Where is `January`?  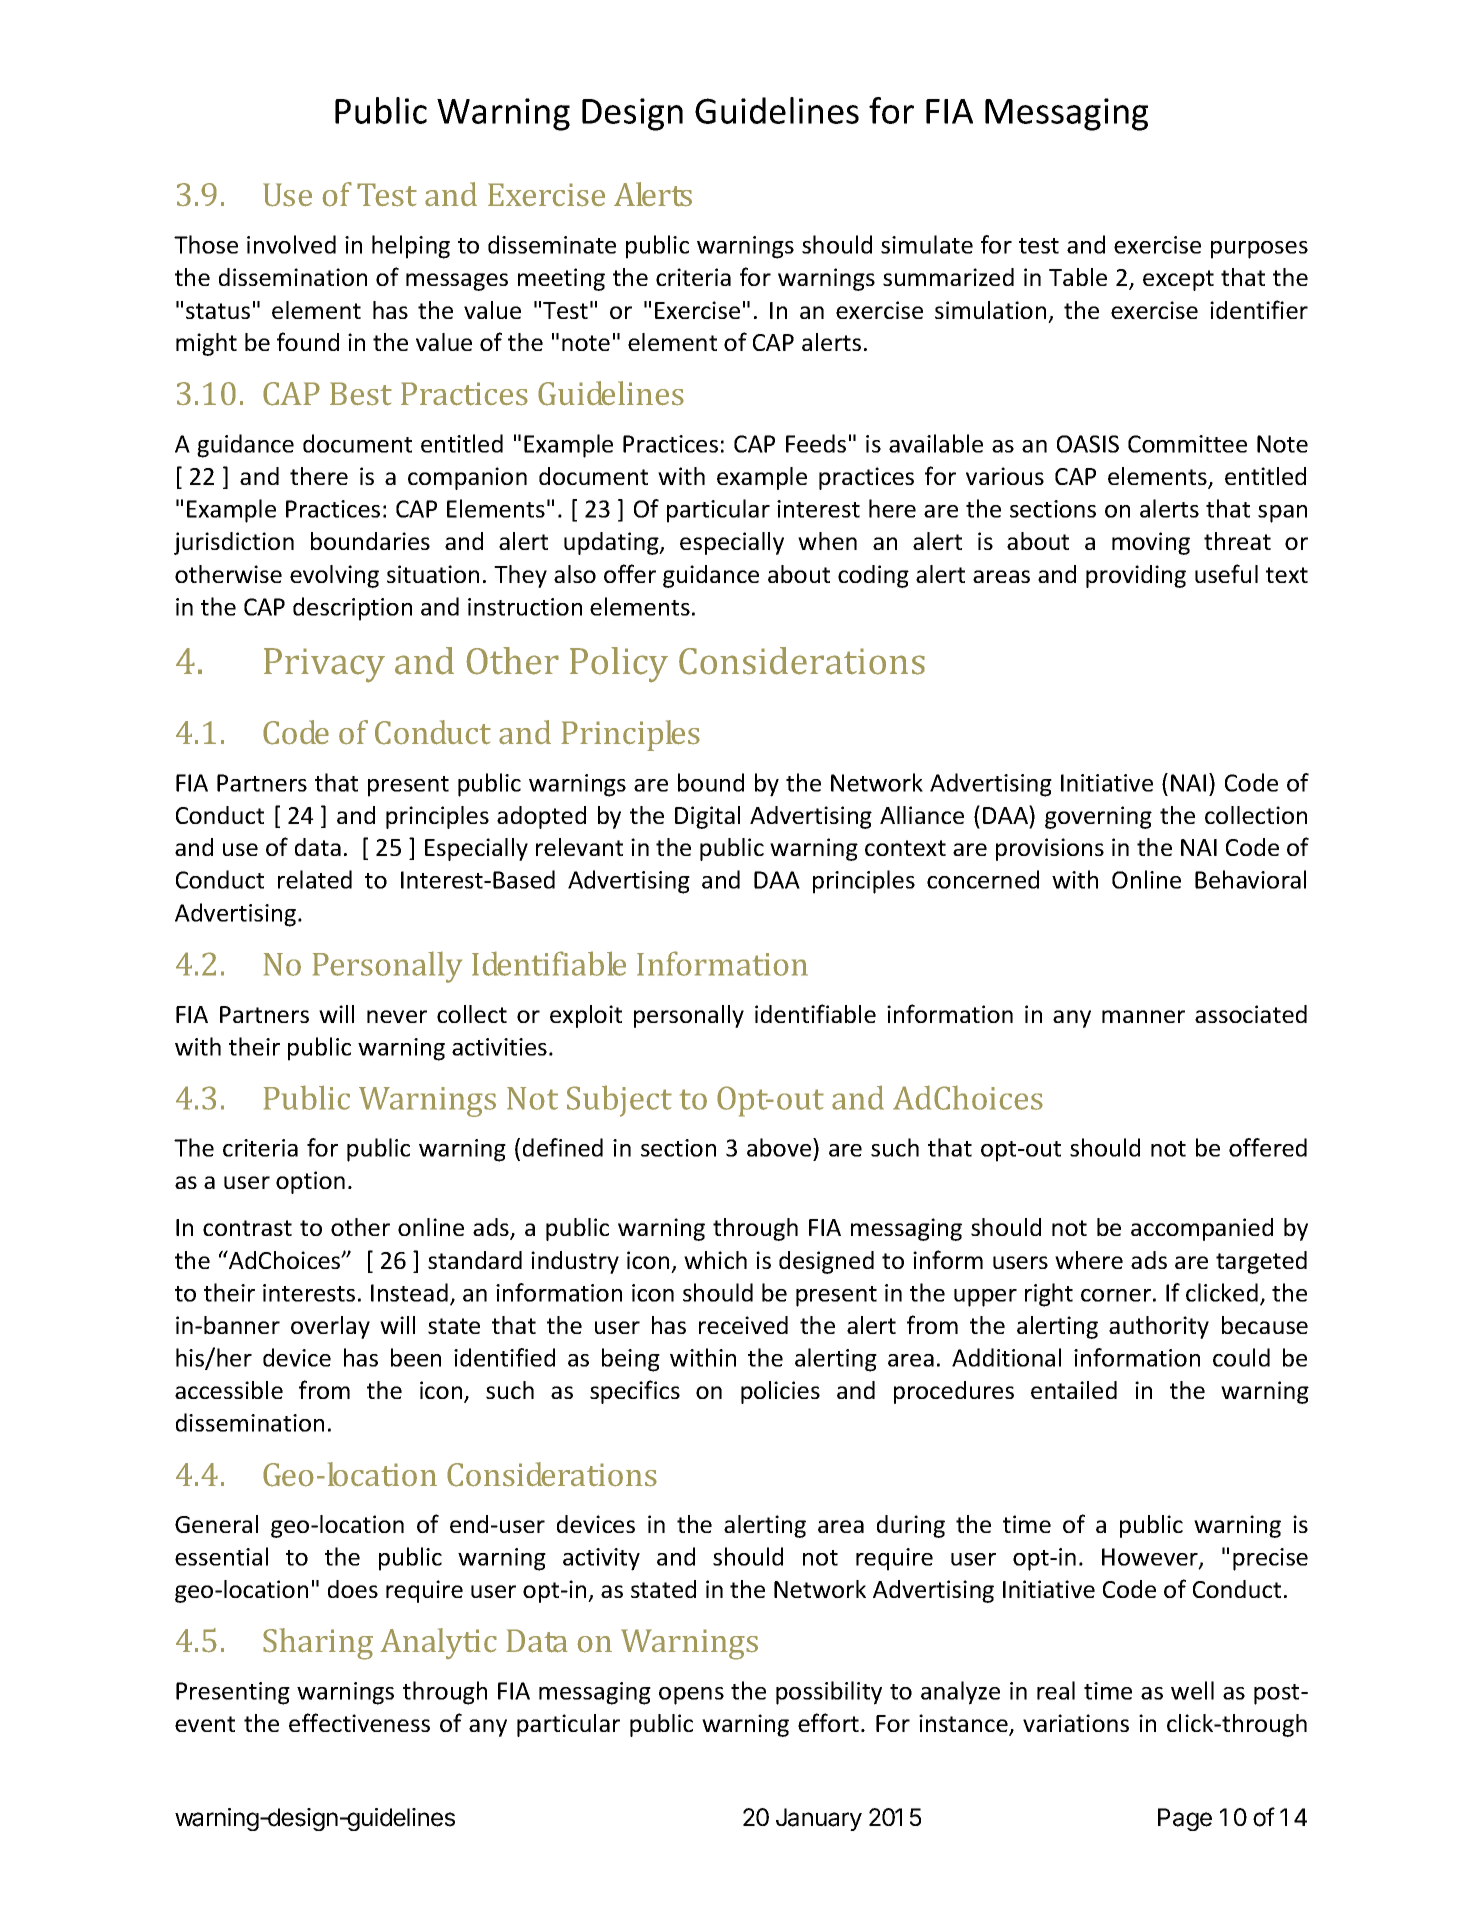
January is located at coordinates (819, 1819).
